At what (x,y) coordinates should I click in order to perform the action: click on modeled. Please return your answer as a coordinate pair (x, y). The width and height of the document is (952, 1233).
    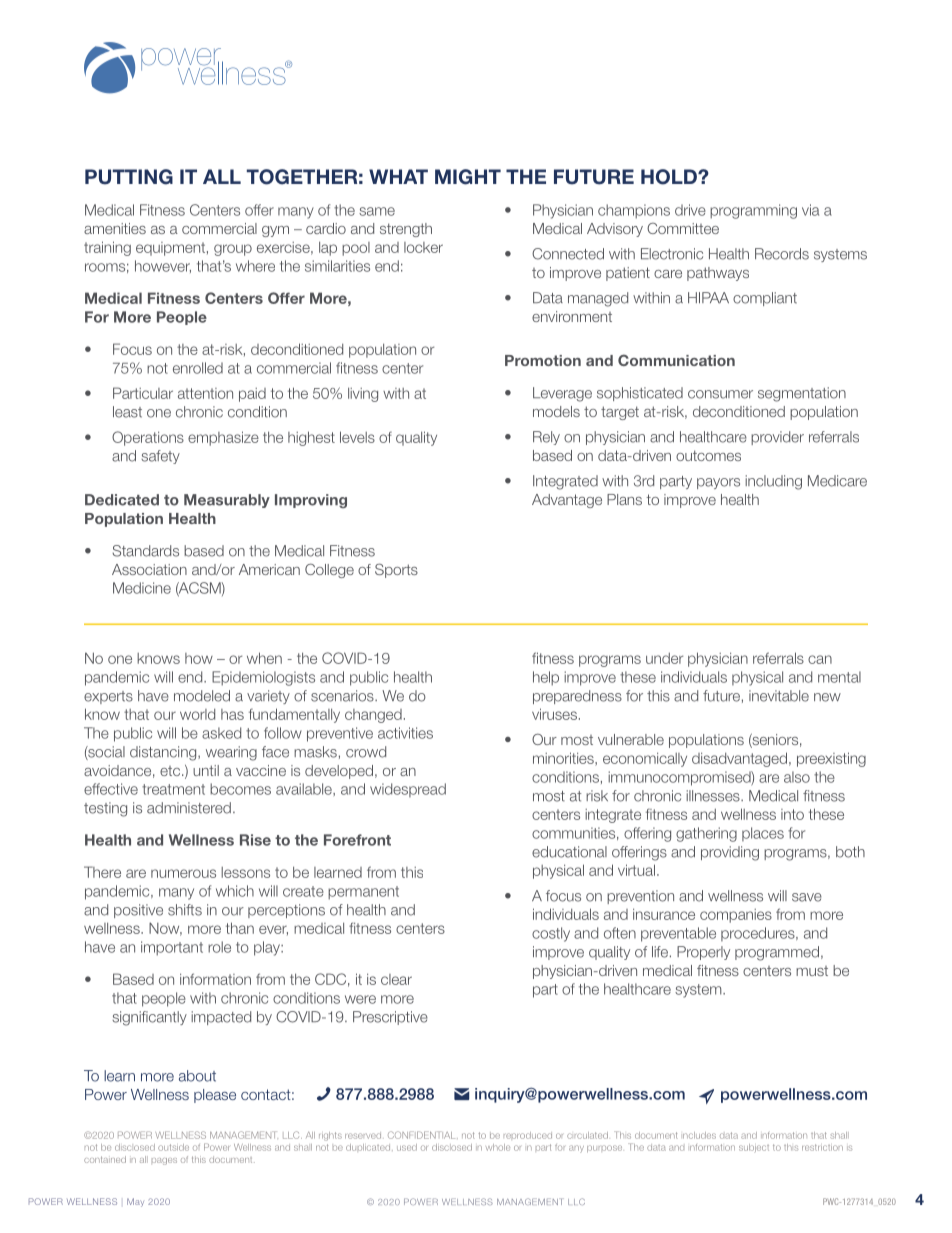
    Looking at the image, I should click on (202, 696).
